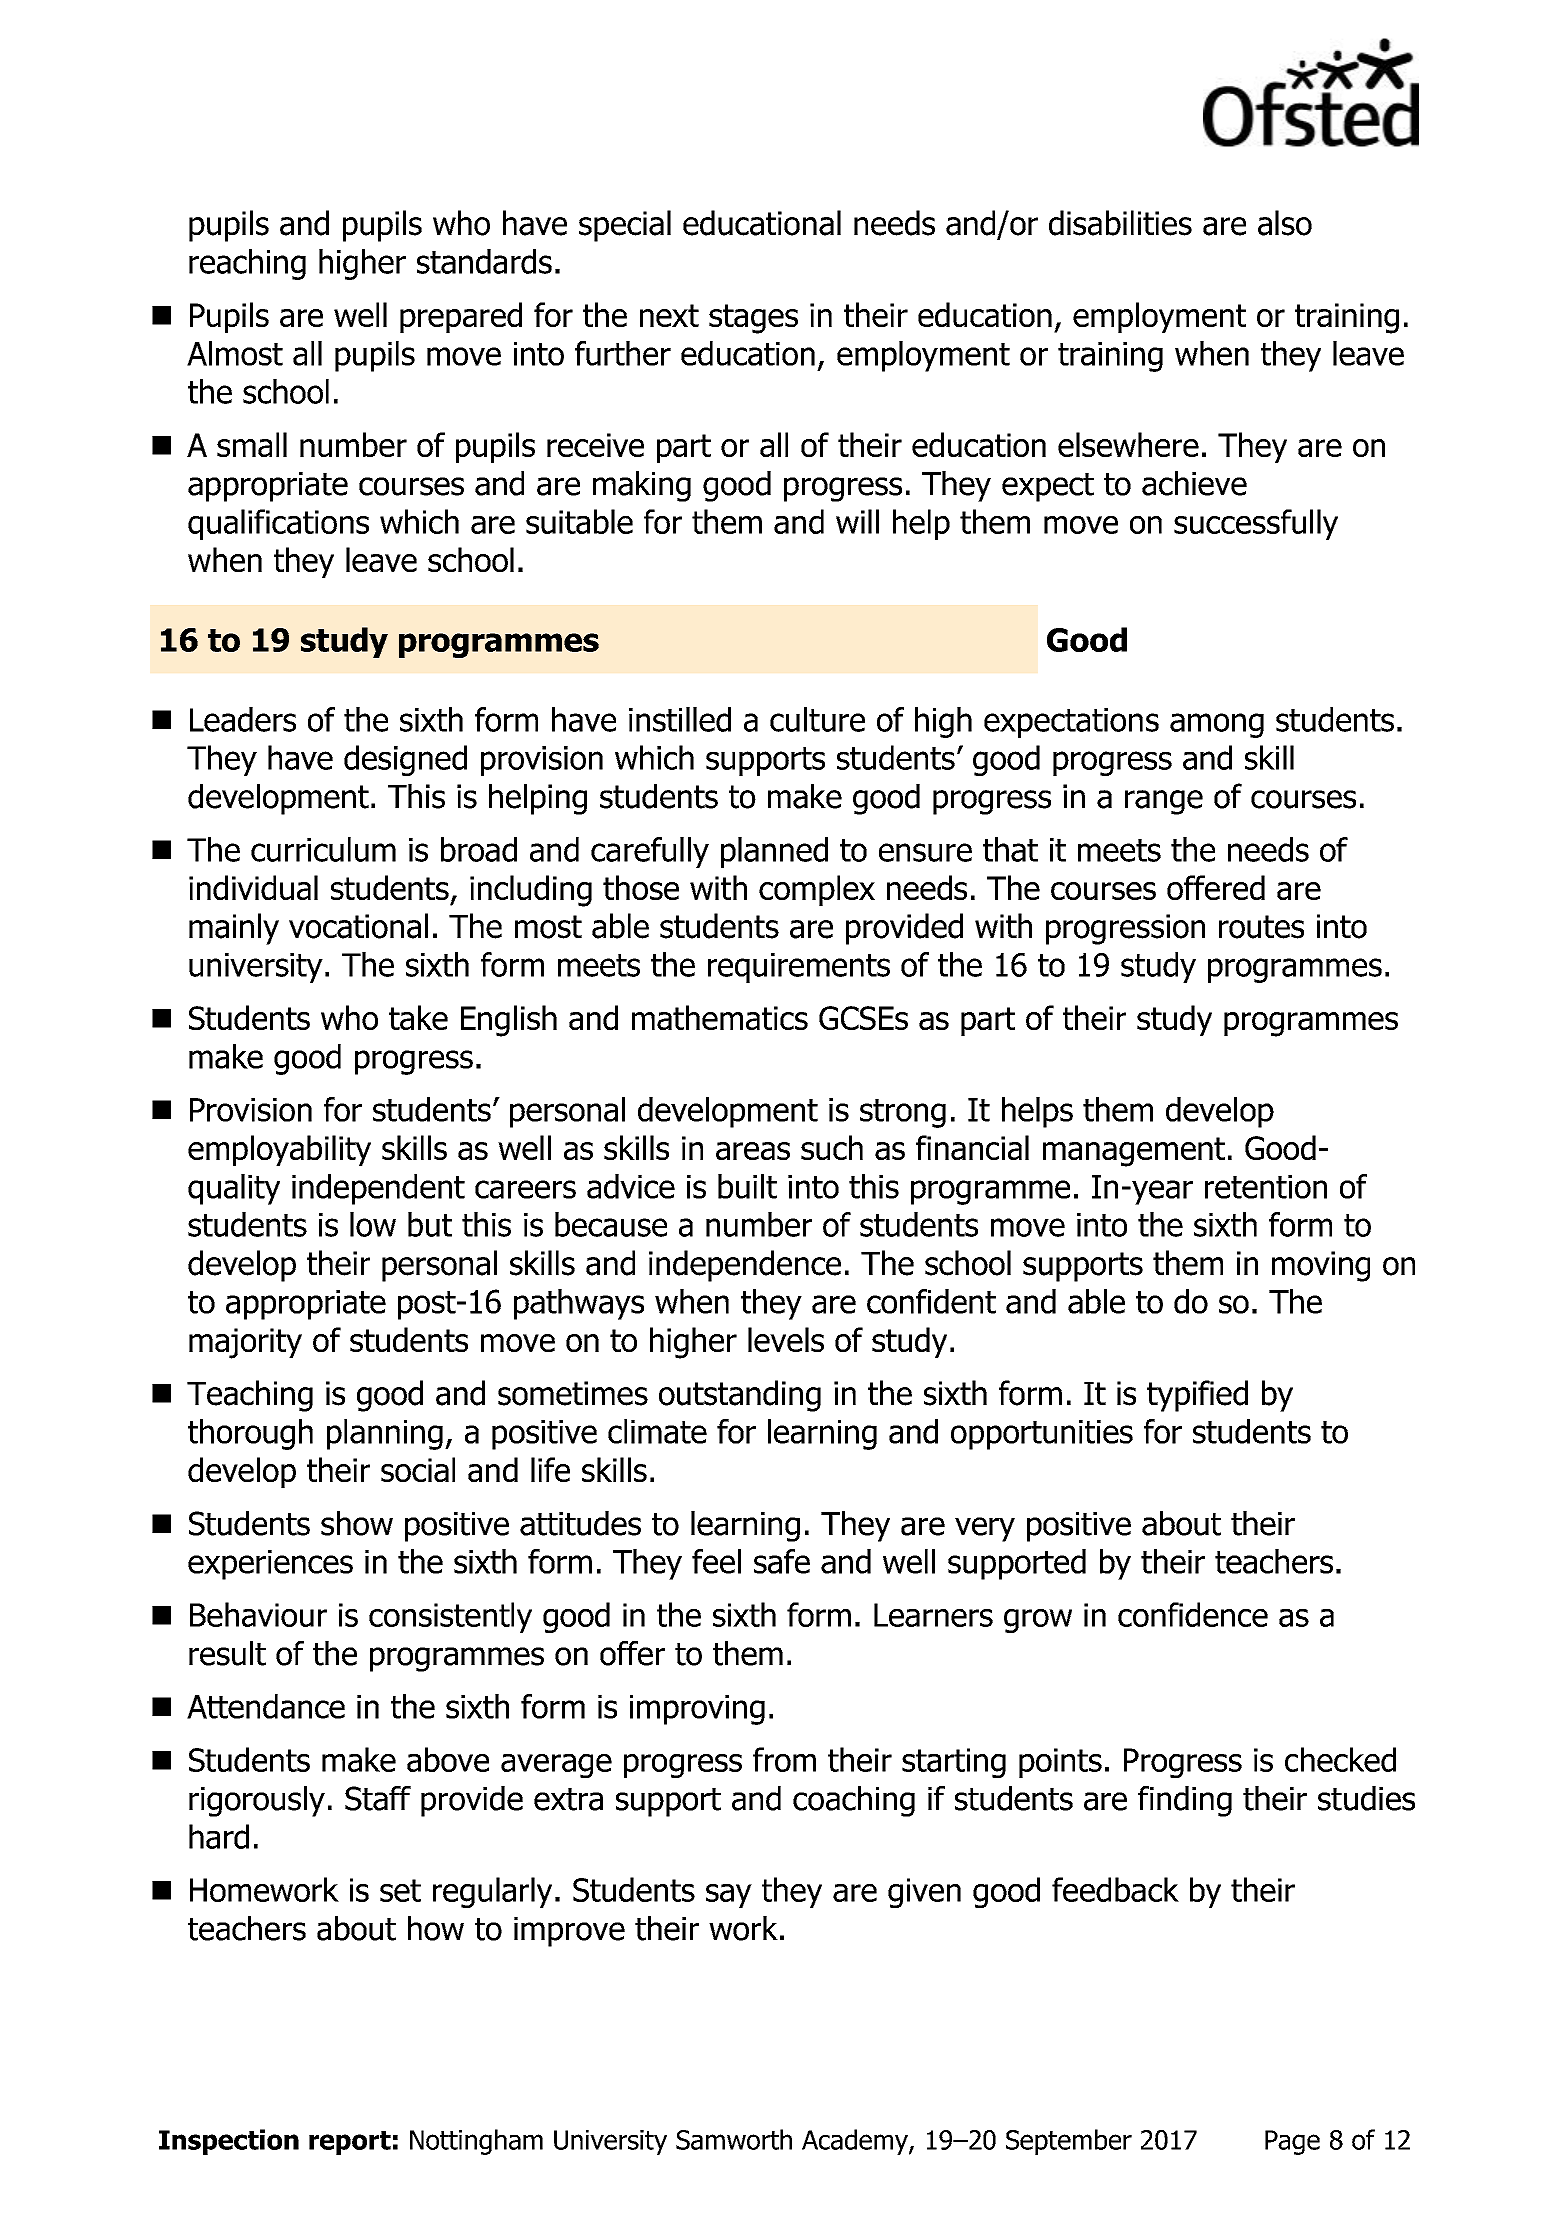 The image size is (1568, 2222). I want to click on from, so click(784, 1759).
